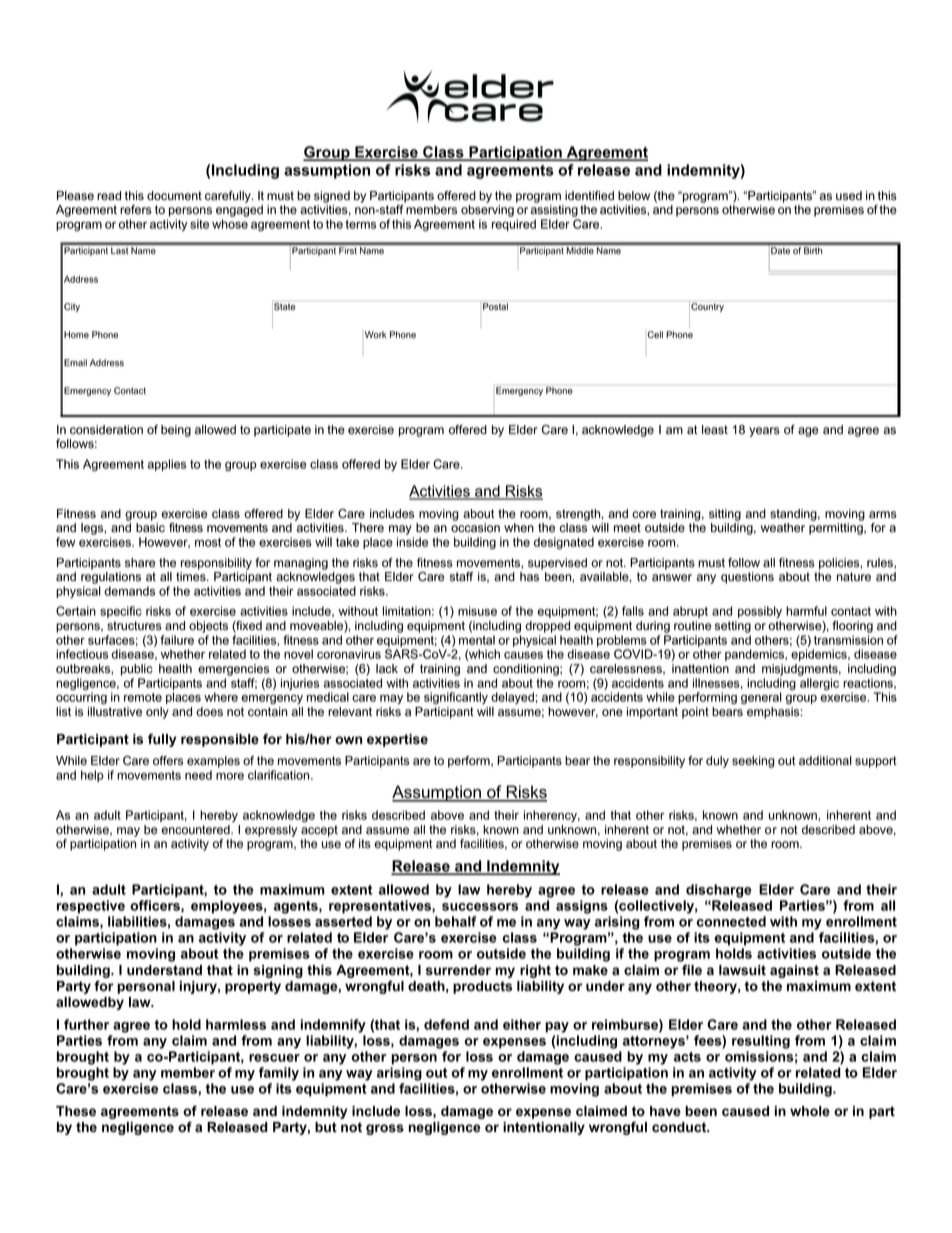  I want to click on observing, so click(487, 212).
